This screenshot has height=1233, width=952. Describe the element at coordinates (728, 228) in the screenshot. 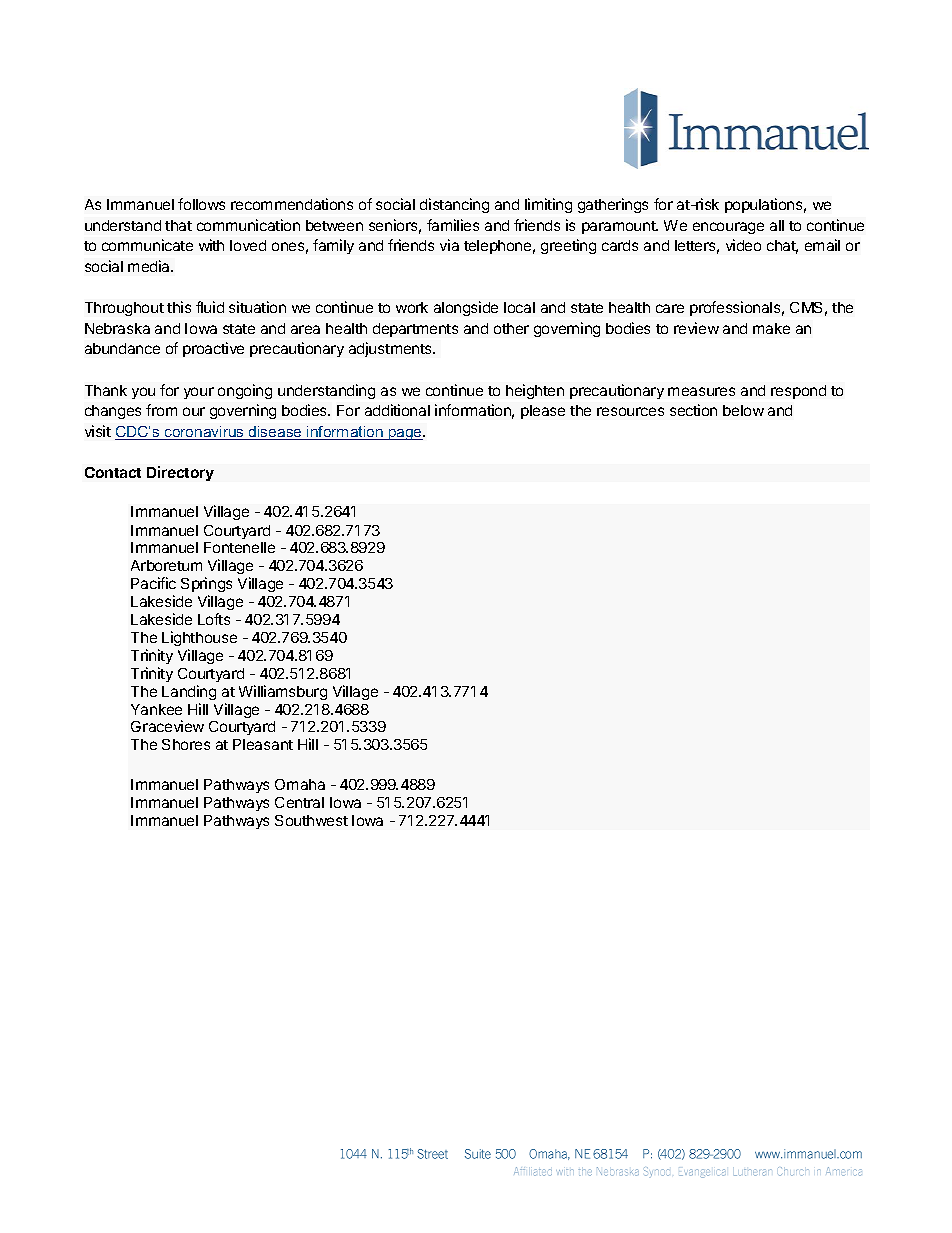

I see `encourage` at that location.
